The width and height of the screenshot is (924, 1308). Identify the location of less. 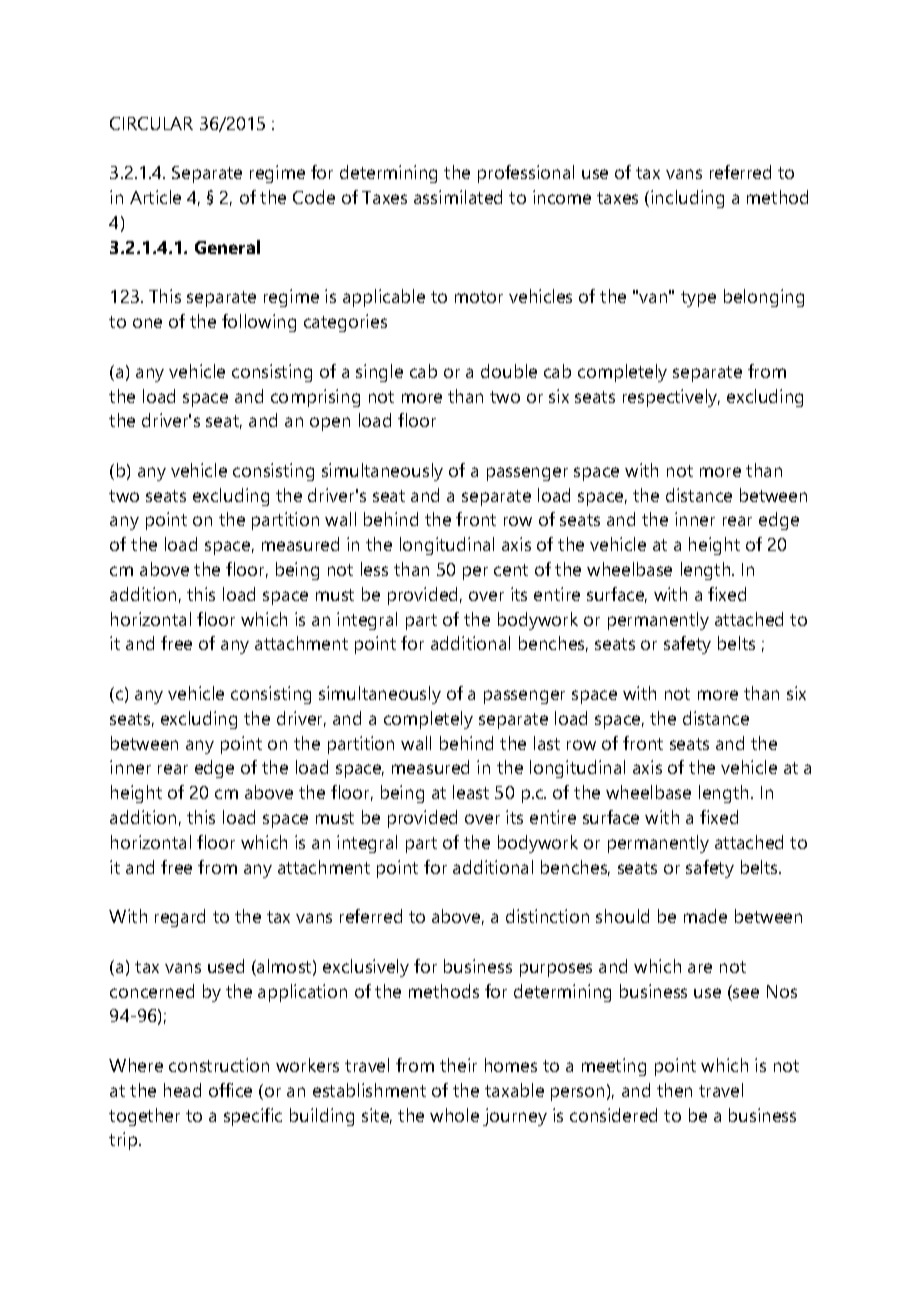
(374, 569).
